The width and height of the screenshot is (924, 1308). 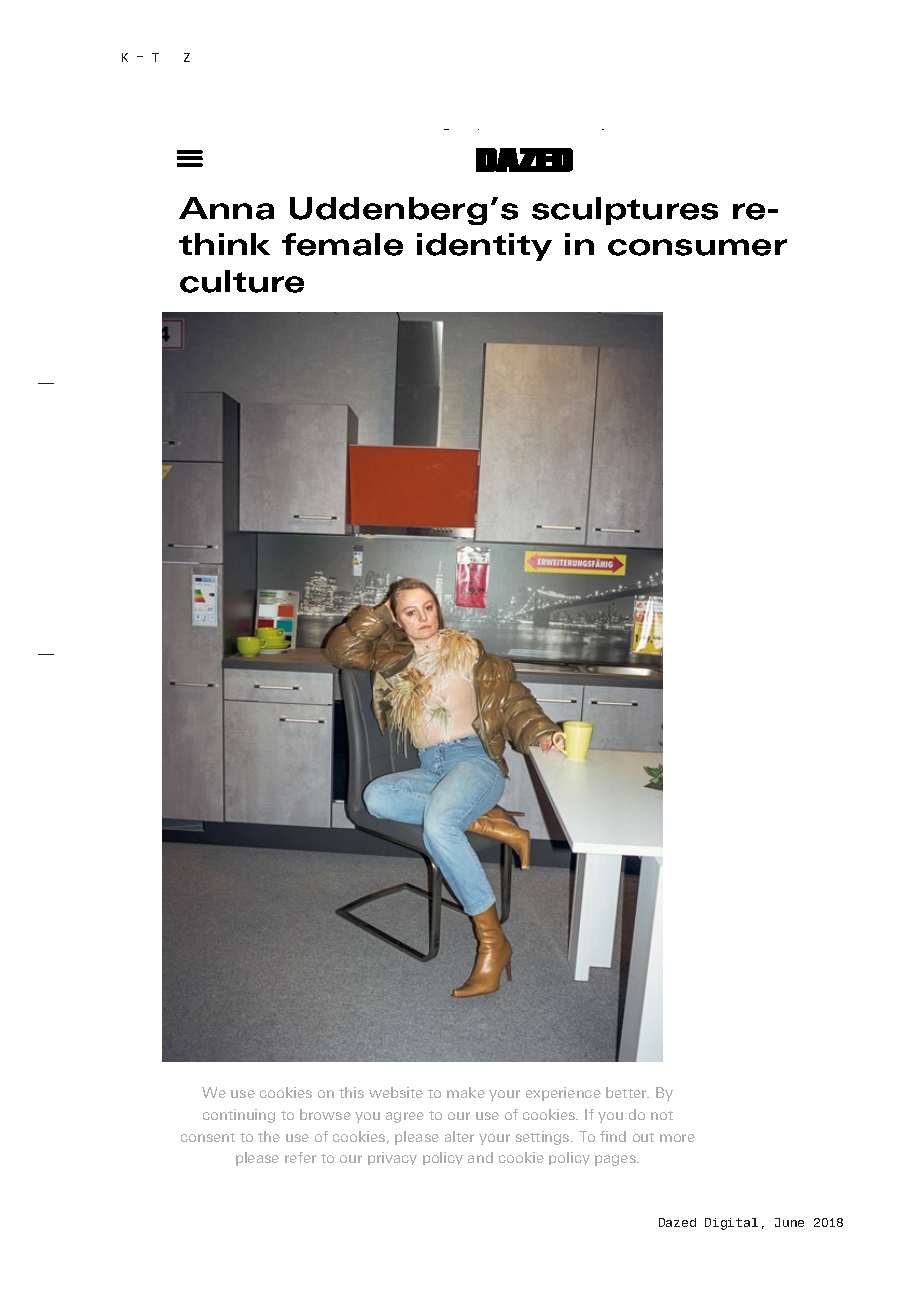 What do you see at coordinates (437, 1152) in the screenshot?
I see `dentistry` at bounding box center [437, 1152].
